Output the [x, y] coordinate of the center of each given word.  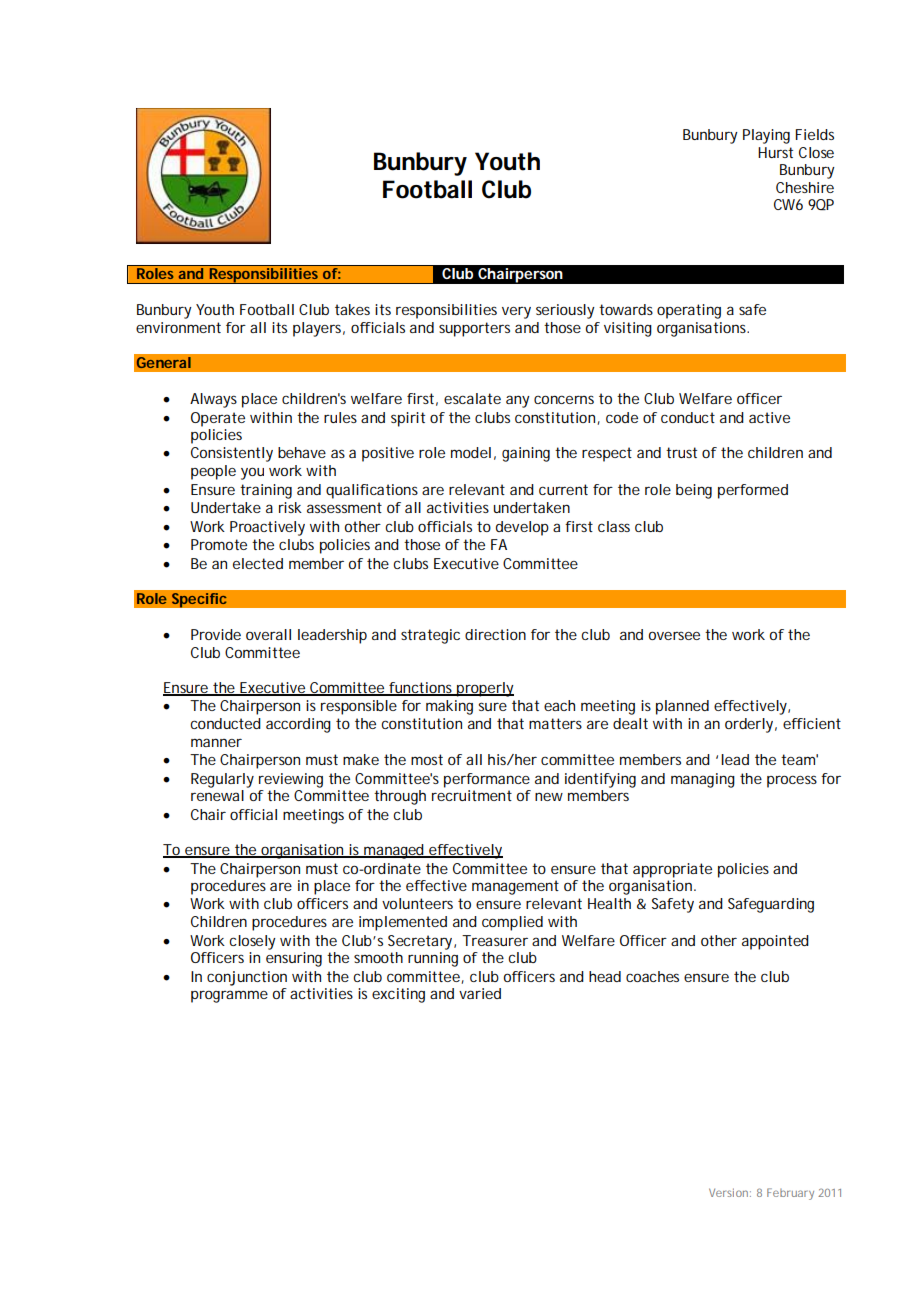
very [516, 313]
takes [352, 309]
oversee [674, 635]
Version [728, 1192]
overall [268, 634]
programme [229, 996]
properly [484, 689]
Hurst [775, 152]
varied [480, 993]
